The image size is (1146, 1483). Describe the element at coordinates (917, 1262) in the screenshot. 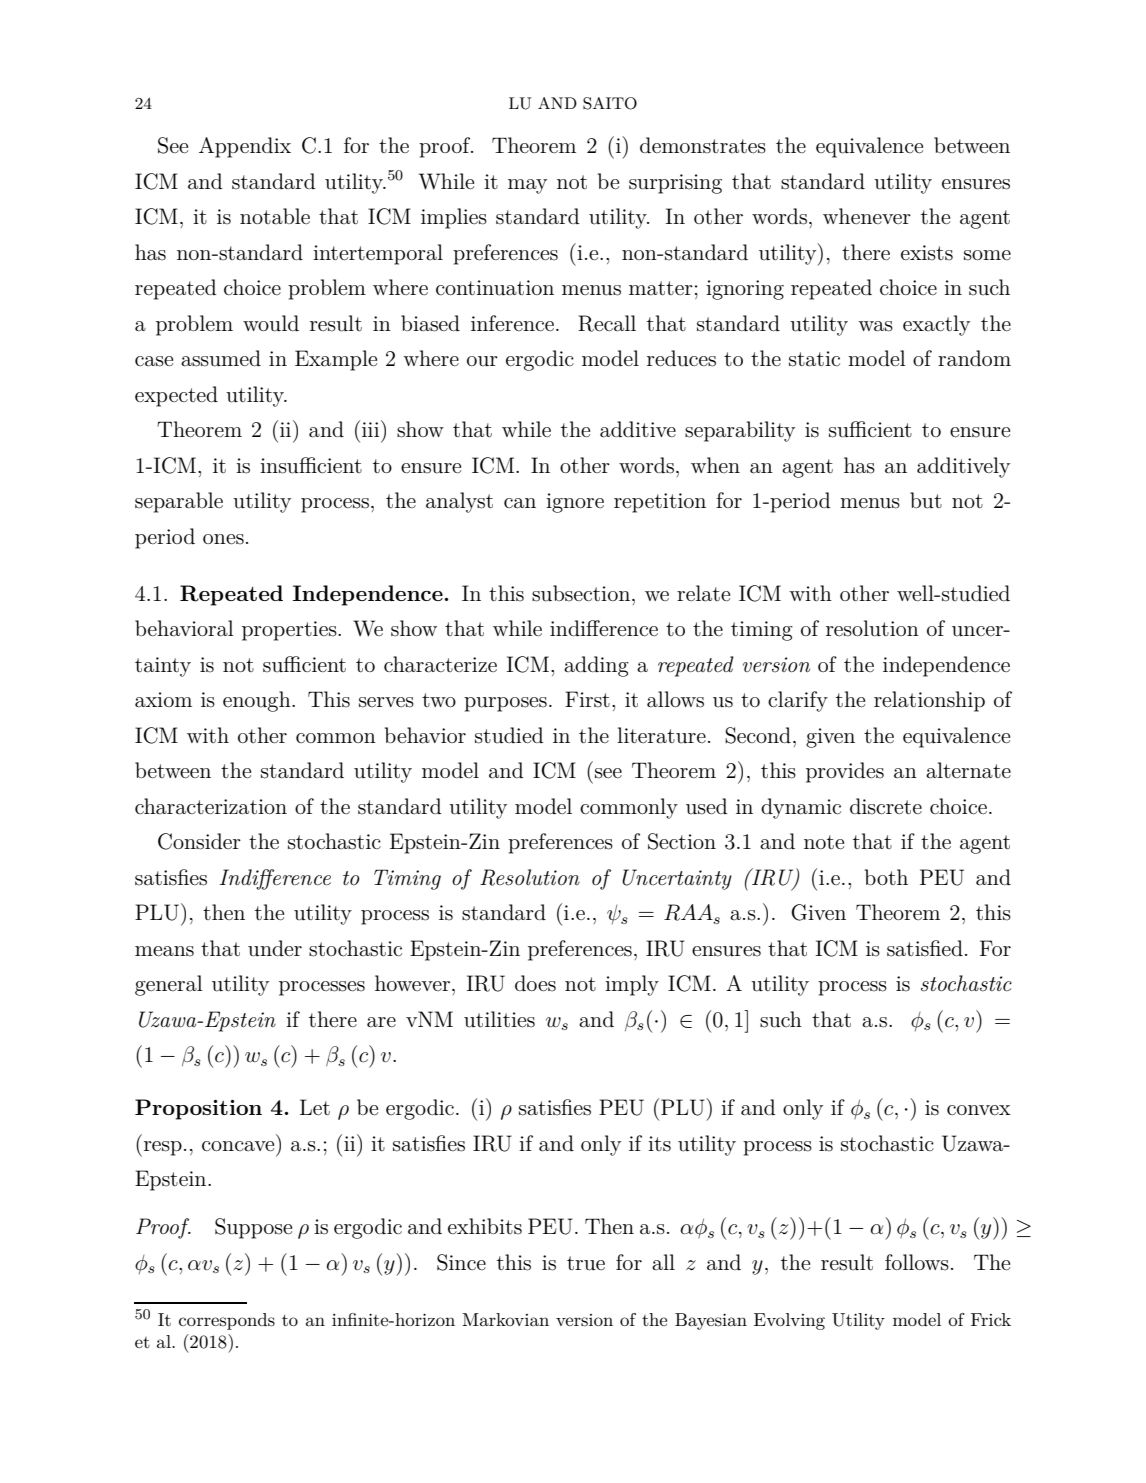

I see `follows` at that location.
